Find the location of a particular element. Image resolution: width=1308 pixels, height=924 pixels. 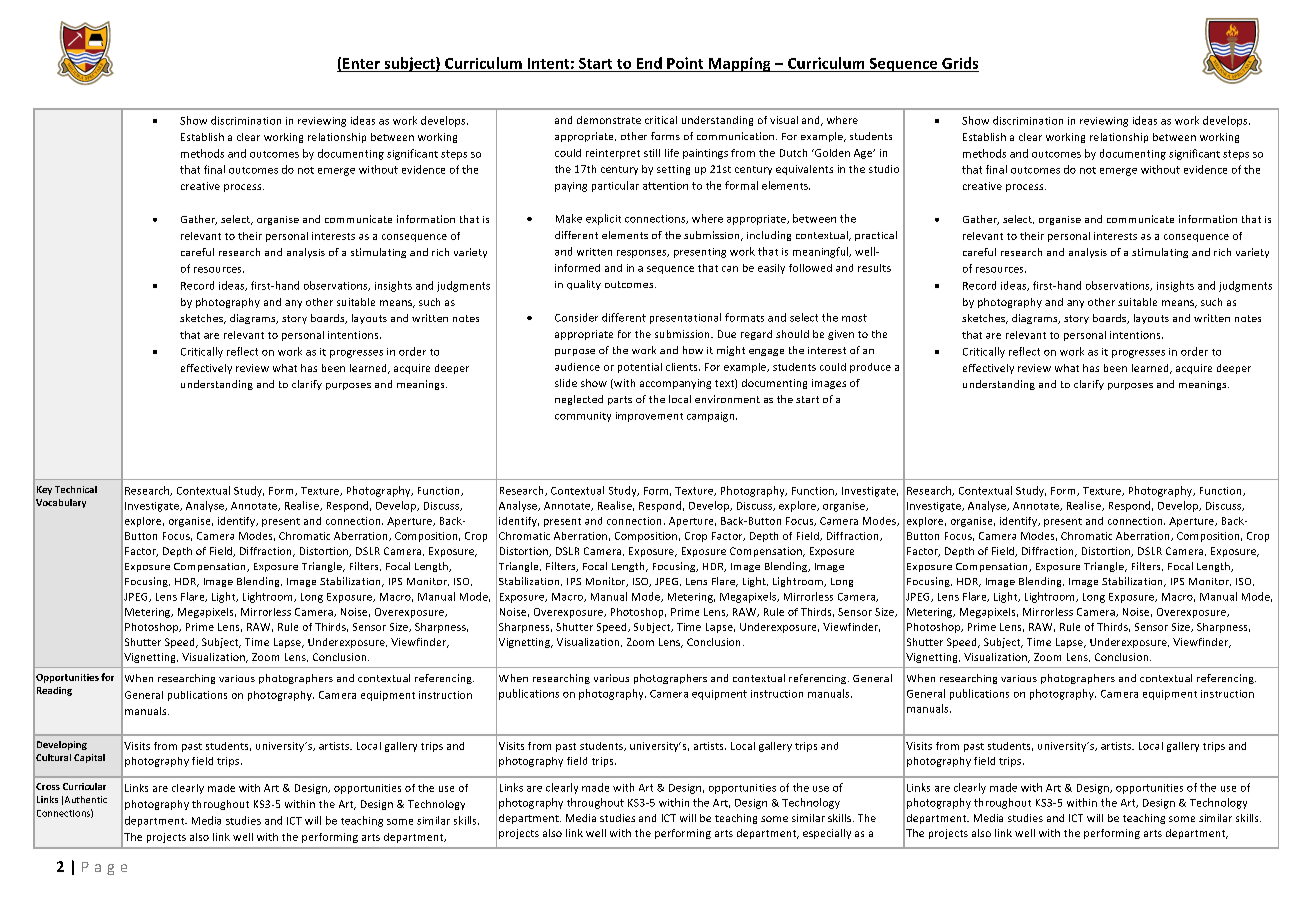

Curricular is located at coordinates (84, 786).
